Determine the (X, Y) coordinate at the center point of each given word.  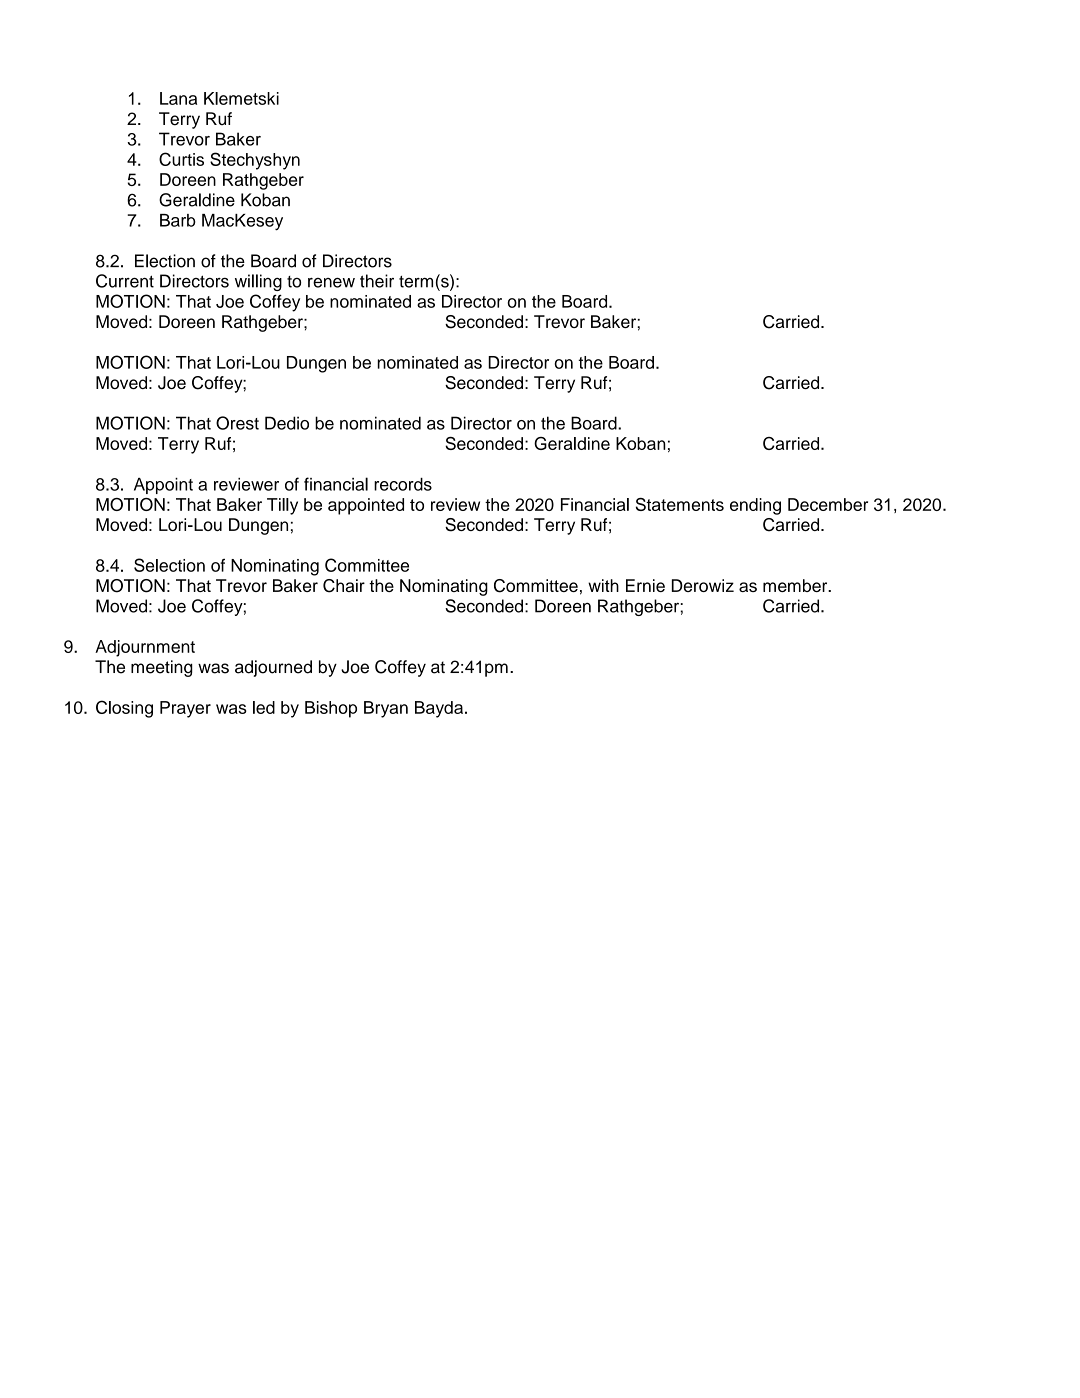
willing (258, 282)
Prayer (185, 709)
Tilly (282, 506)
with (603, 585)
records (403, 484)
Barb (178, 220)
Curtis (181, 159)
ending (755, 506)
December (828, 504)
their (377, 281)
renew (331, 282)
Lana (178, 98)
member (796, 585)
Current (125, 281)
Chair (344, 586)
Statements (680, 504)
